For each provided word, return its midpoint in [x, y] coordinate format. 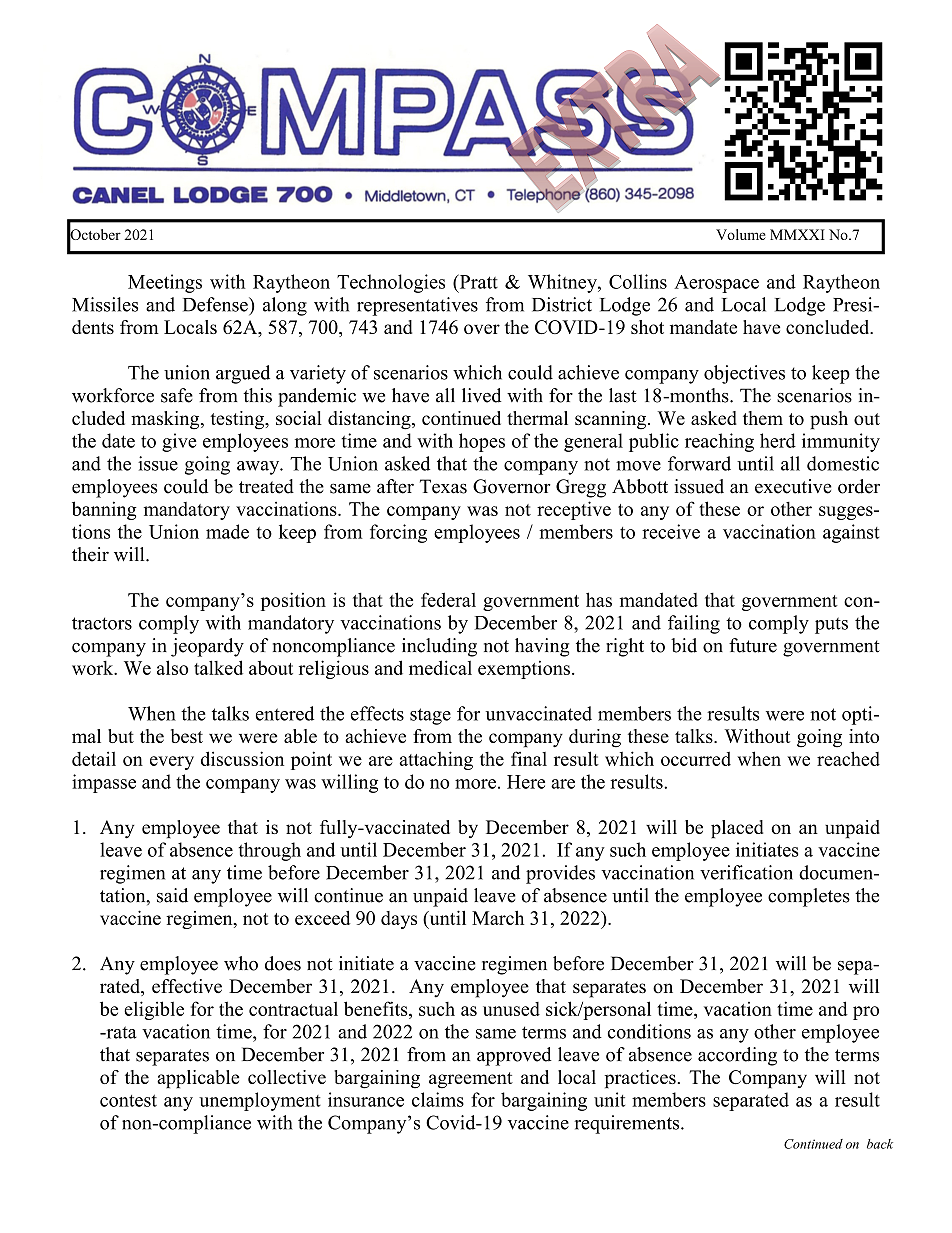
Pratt [477, 281]
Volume [741, 234]
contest [128, 1100]
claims [438, 1099]
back [880, 1144]
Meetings [165, 283]
